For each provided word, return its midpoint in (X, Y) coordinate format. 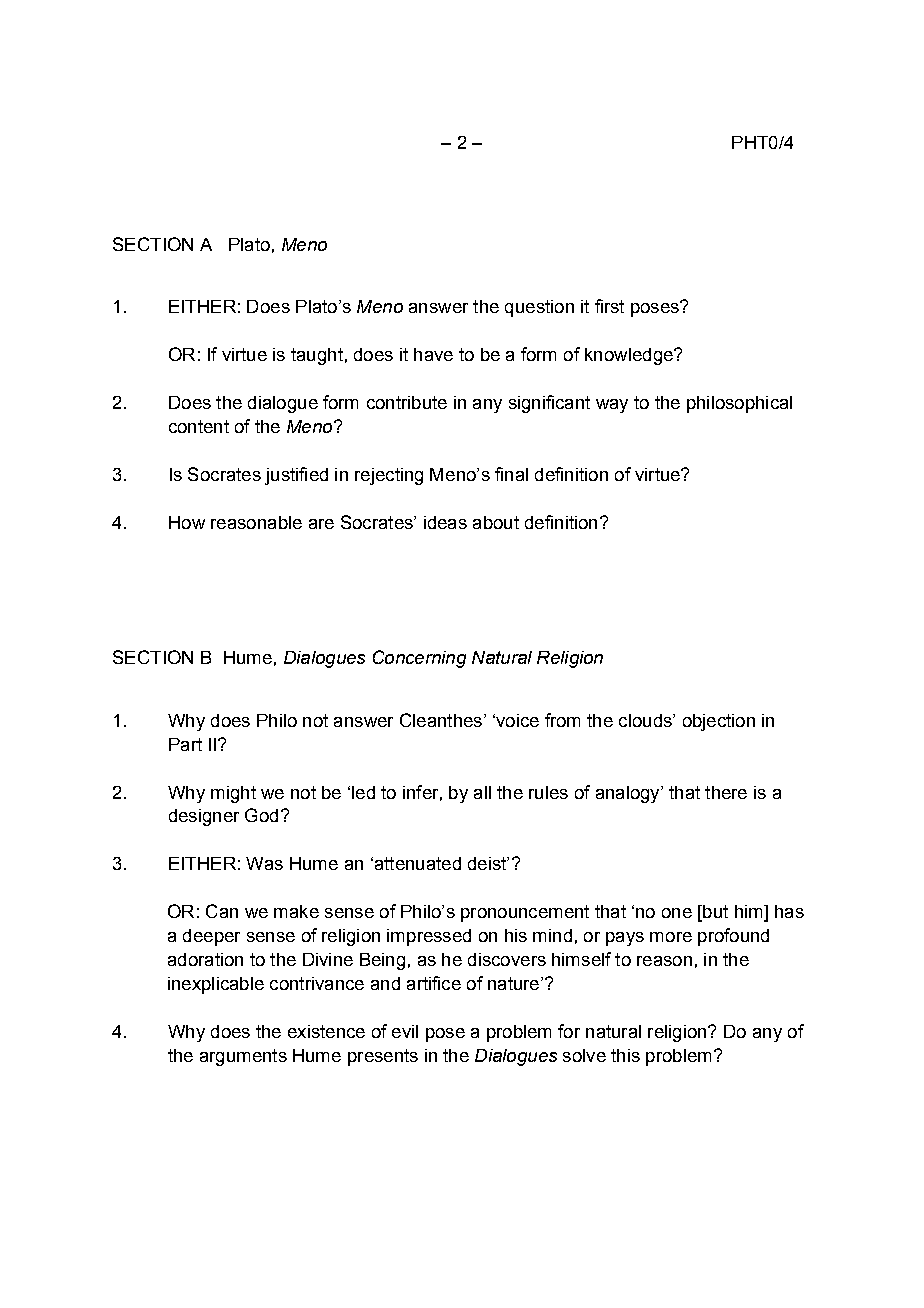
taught (317, 356)
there (726, 792)
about (496, 522)
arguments (243, 1057)
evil (405, 1031)
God (261, 815)
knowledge (630, 356)
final (511, 474)
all (482, 792)
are (321, 524)
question (539, 308)
